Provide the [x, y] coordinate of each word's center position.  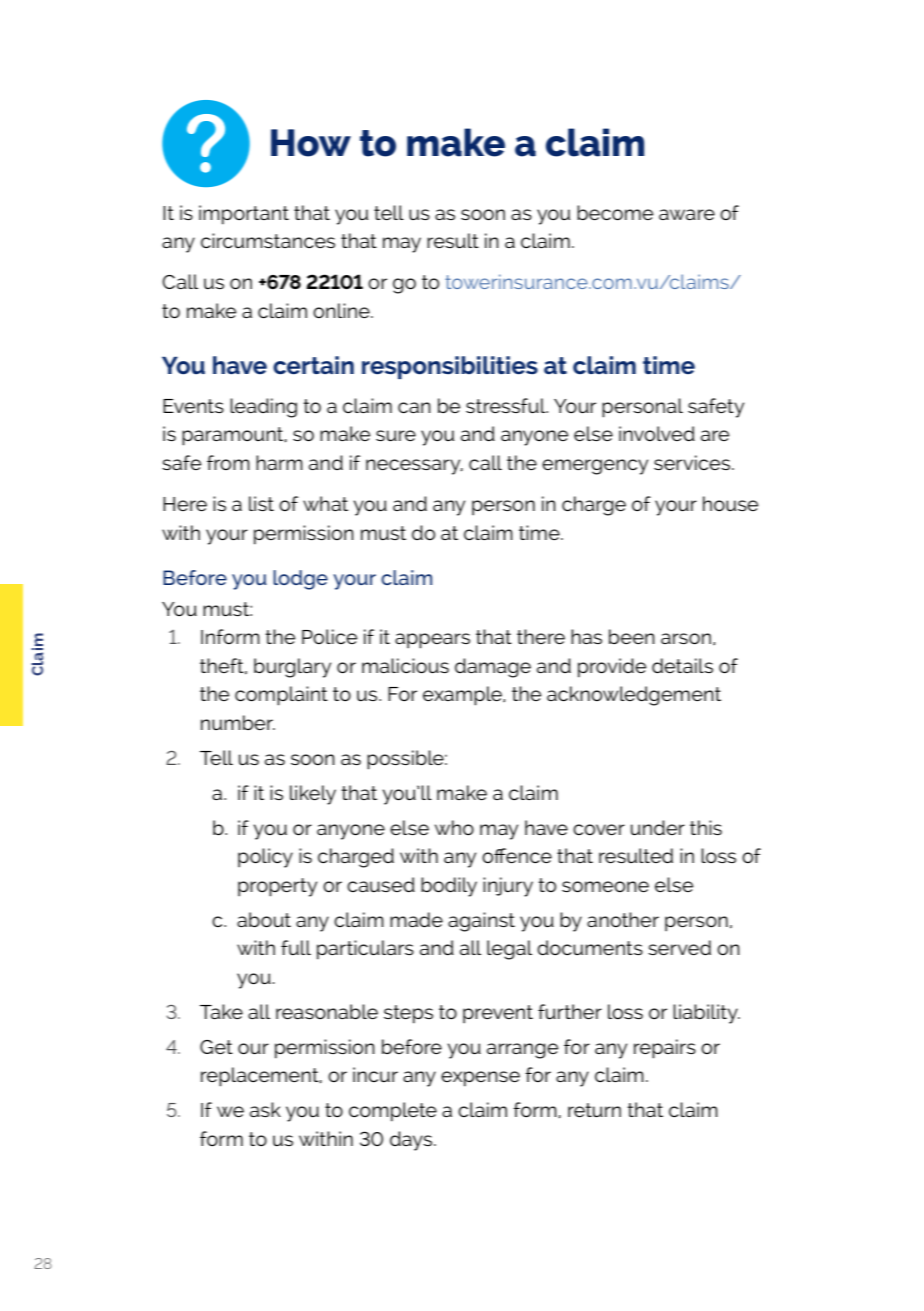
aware [687, 214]
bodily [449, 887]
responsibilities [450, 367]
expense [480, 1079]
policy [265, 858]
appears [432, 641]
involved [657, 433]
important [244, 215]
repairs [665, 1049]
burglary [292, 668]
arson [686, 639]
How [311, 143]
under [658, 827]
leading [263, 408]
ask [265, 1110]
